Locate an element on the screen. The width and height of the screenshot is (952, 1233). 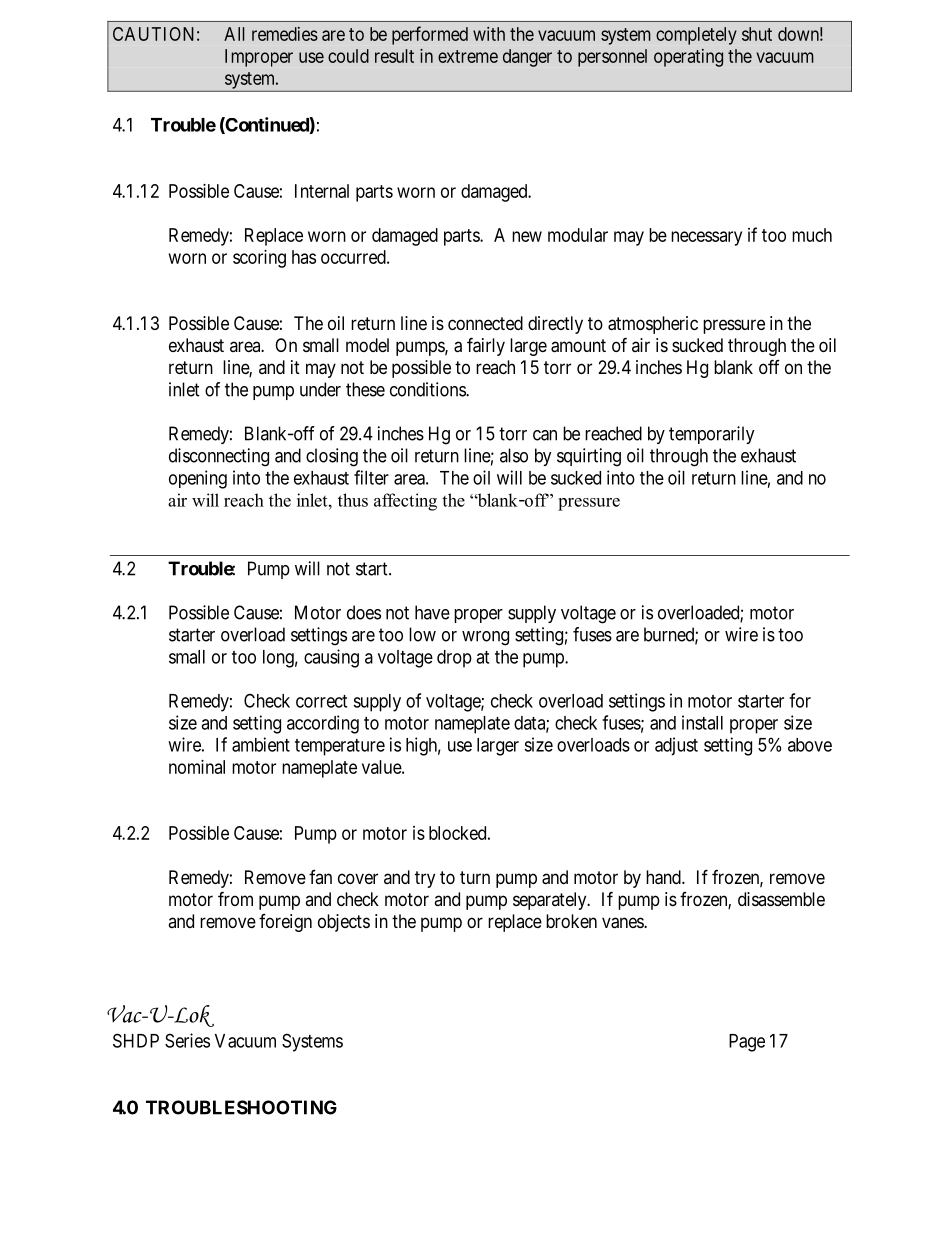
Series is located at coordinates (187, 1040).
